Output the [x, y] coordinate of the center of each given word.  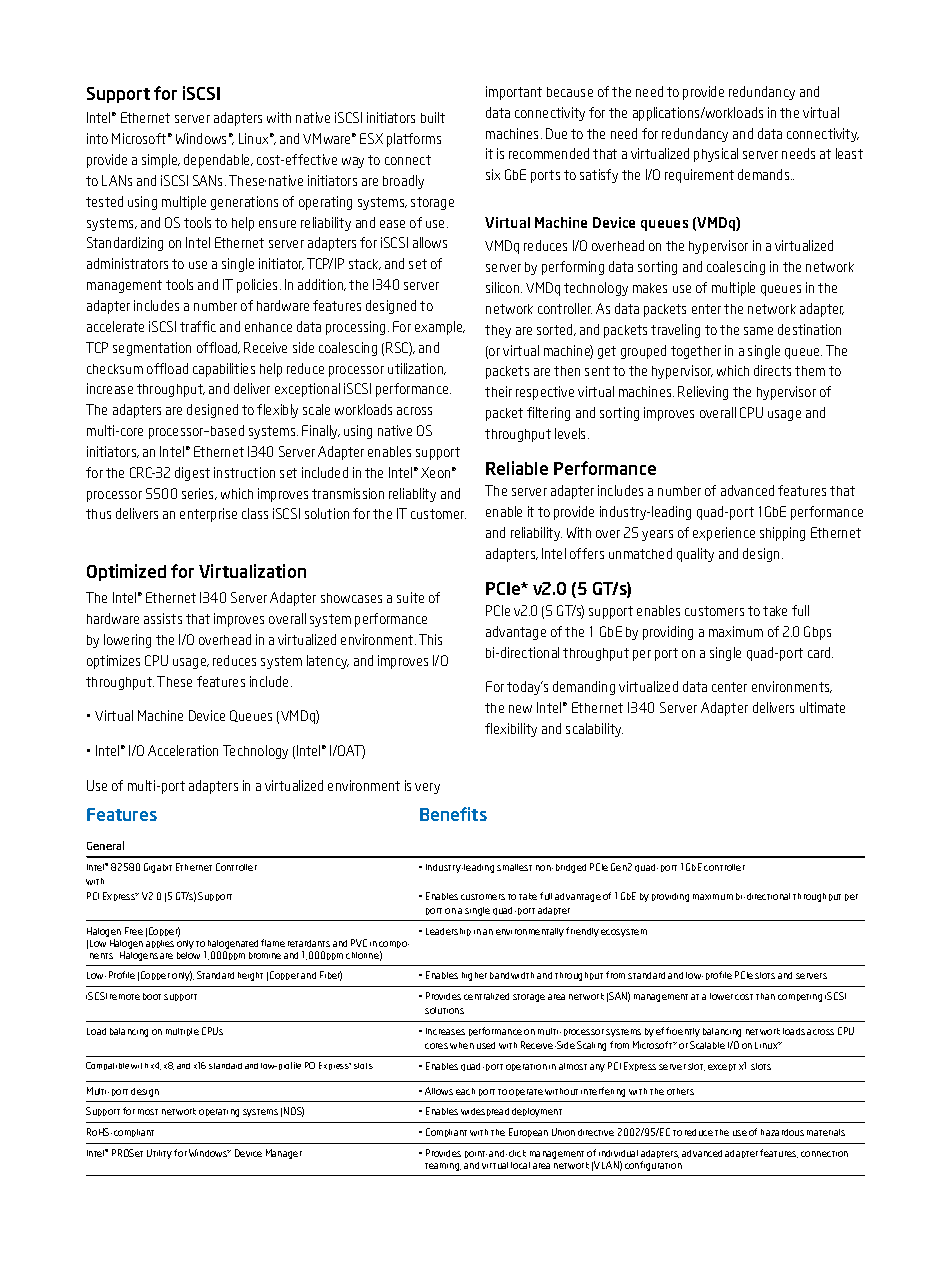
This [430, 639]
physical [716, 155]
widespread [485, 1112]
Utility [159, 1154]
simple [161, 161]
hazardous [782, 1132]
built [433, 117]
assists [163, 618]
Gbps [817, 633]
